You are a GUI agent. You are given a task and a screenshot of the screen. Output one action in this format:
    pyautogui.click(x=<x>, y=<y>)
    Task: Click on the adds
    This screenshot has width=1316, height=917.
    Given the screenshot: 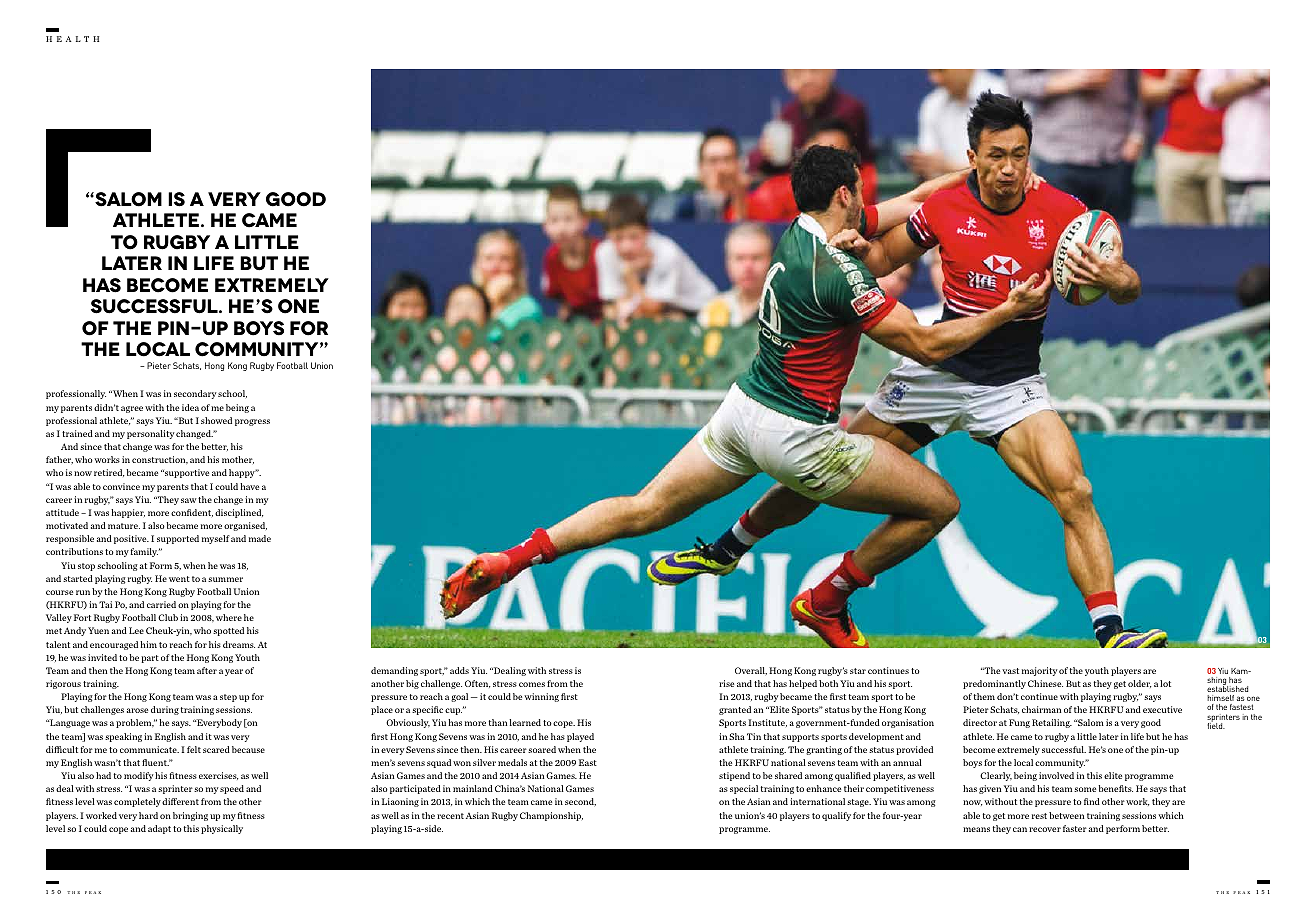 What is the action you would take?
    pyautogui.click(x=459, y=670)
